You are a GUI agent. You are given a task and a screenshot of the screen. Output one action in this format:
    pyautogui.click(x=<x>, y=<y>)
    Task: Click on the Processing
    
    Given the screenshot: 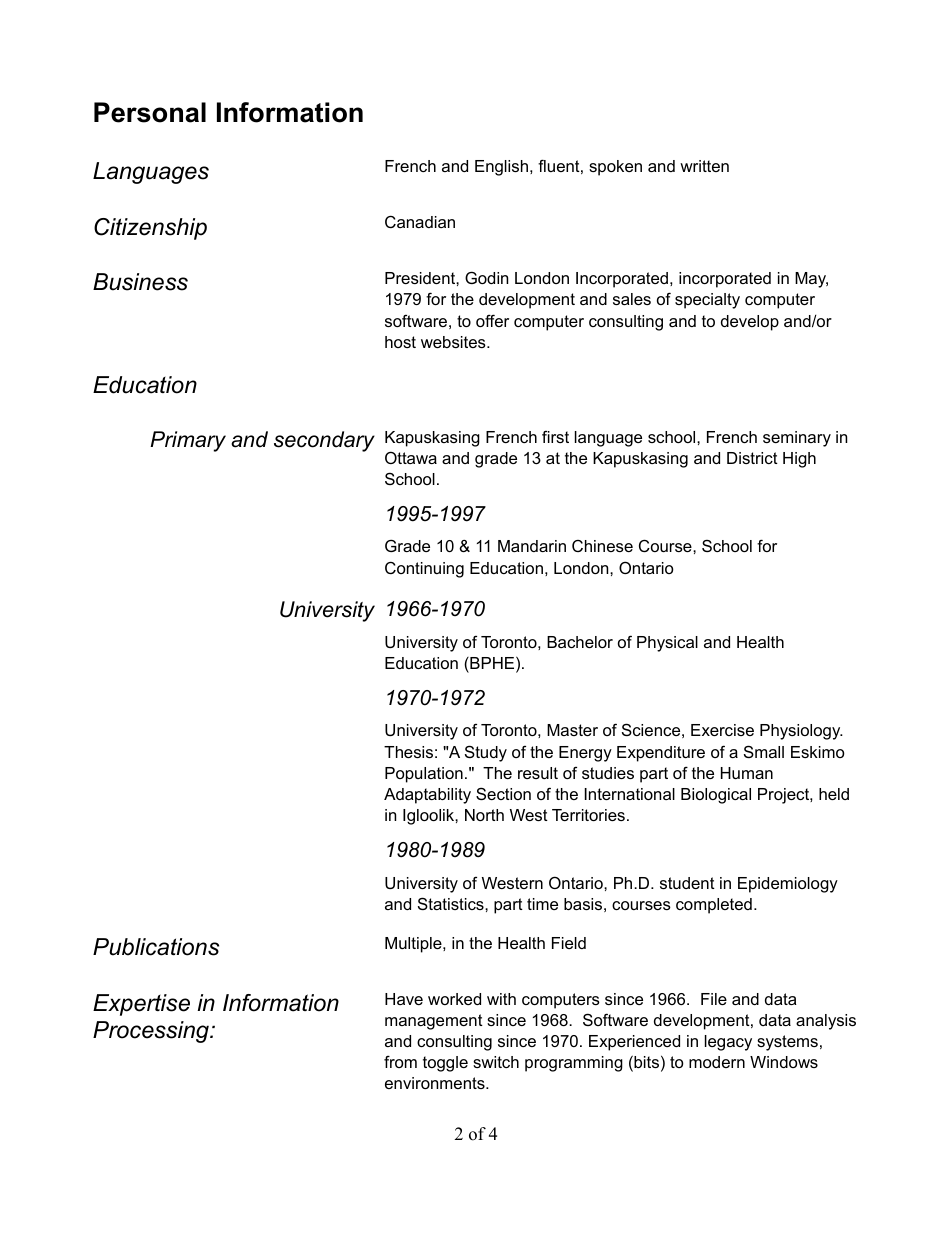 What is the action you would take?
    pyautogui.click(x=152, y=1032)
